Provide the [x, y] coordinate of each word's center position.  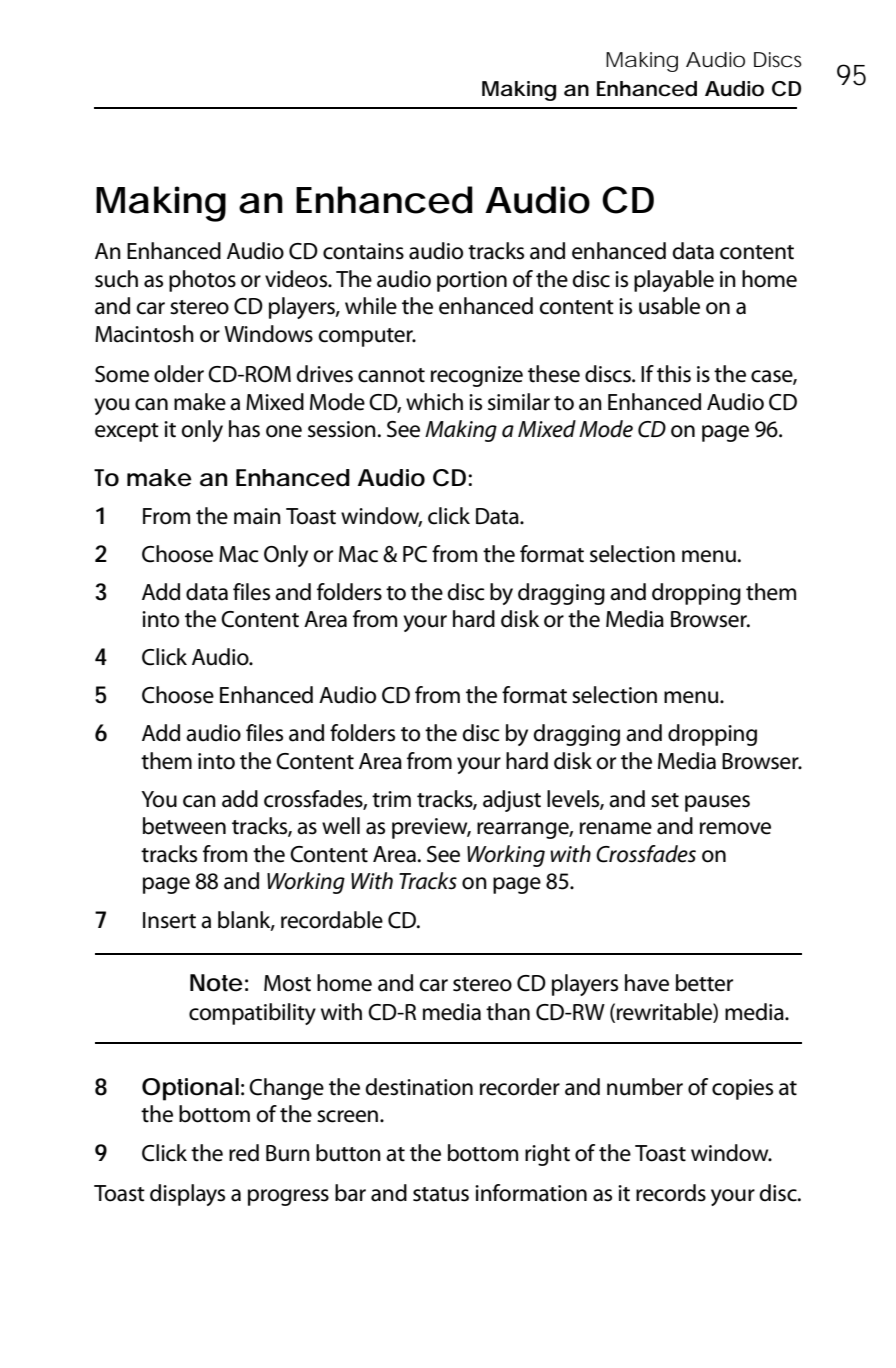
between [184, 826]
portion [472, 281]
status [441, 1194]
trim [391, 799]
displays [187, 1195]
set [665, 800]
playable [674, 281]
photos [202, 281]
